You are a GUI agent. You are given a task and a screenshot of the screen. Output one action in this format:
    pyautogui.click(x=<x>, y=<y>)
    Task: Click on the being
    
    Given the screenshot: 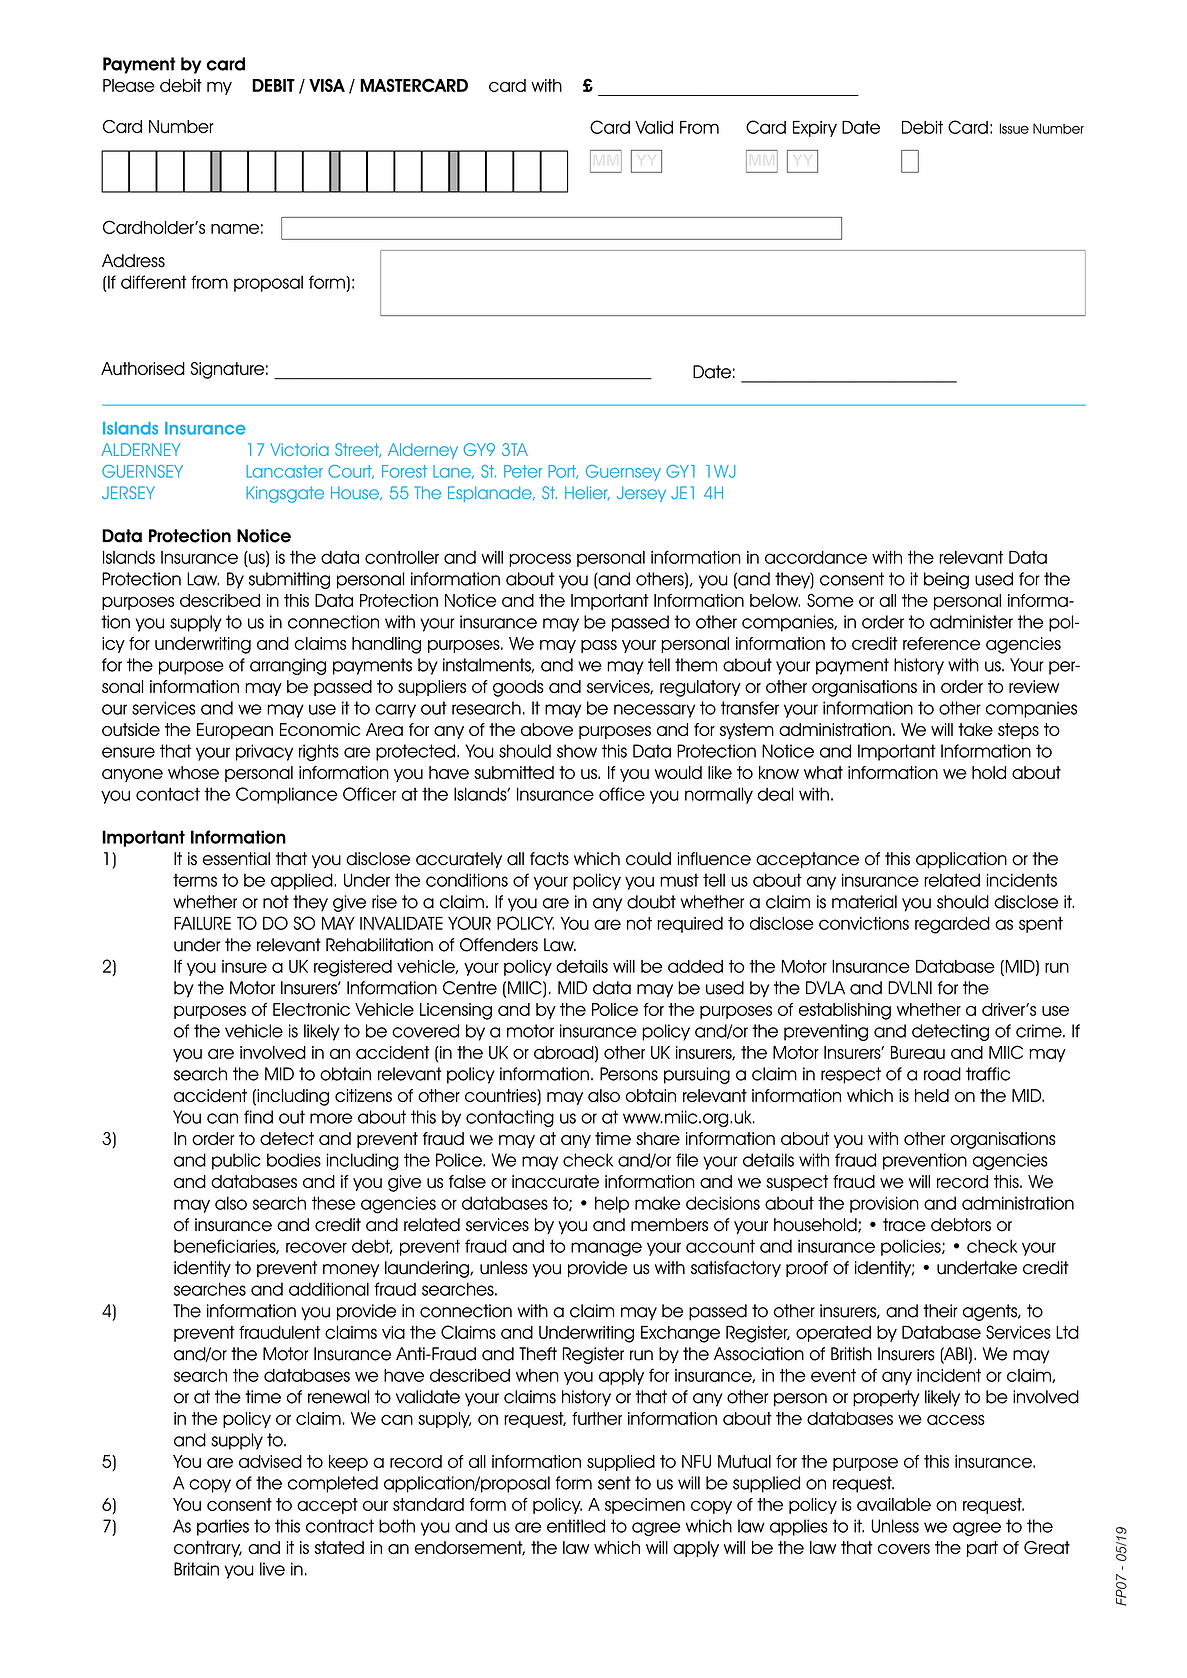 What is the action you would take?
    pyautogui.click(x=946, y=580)
